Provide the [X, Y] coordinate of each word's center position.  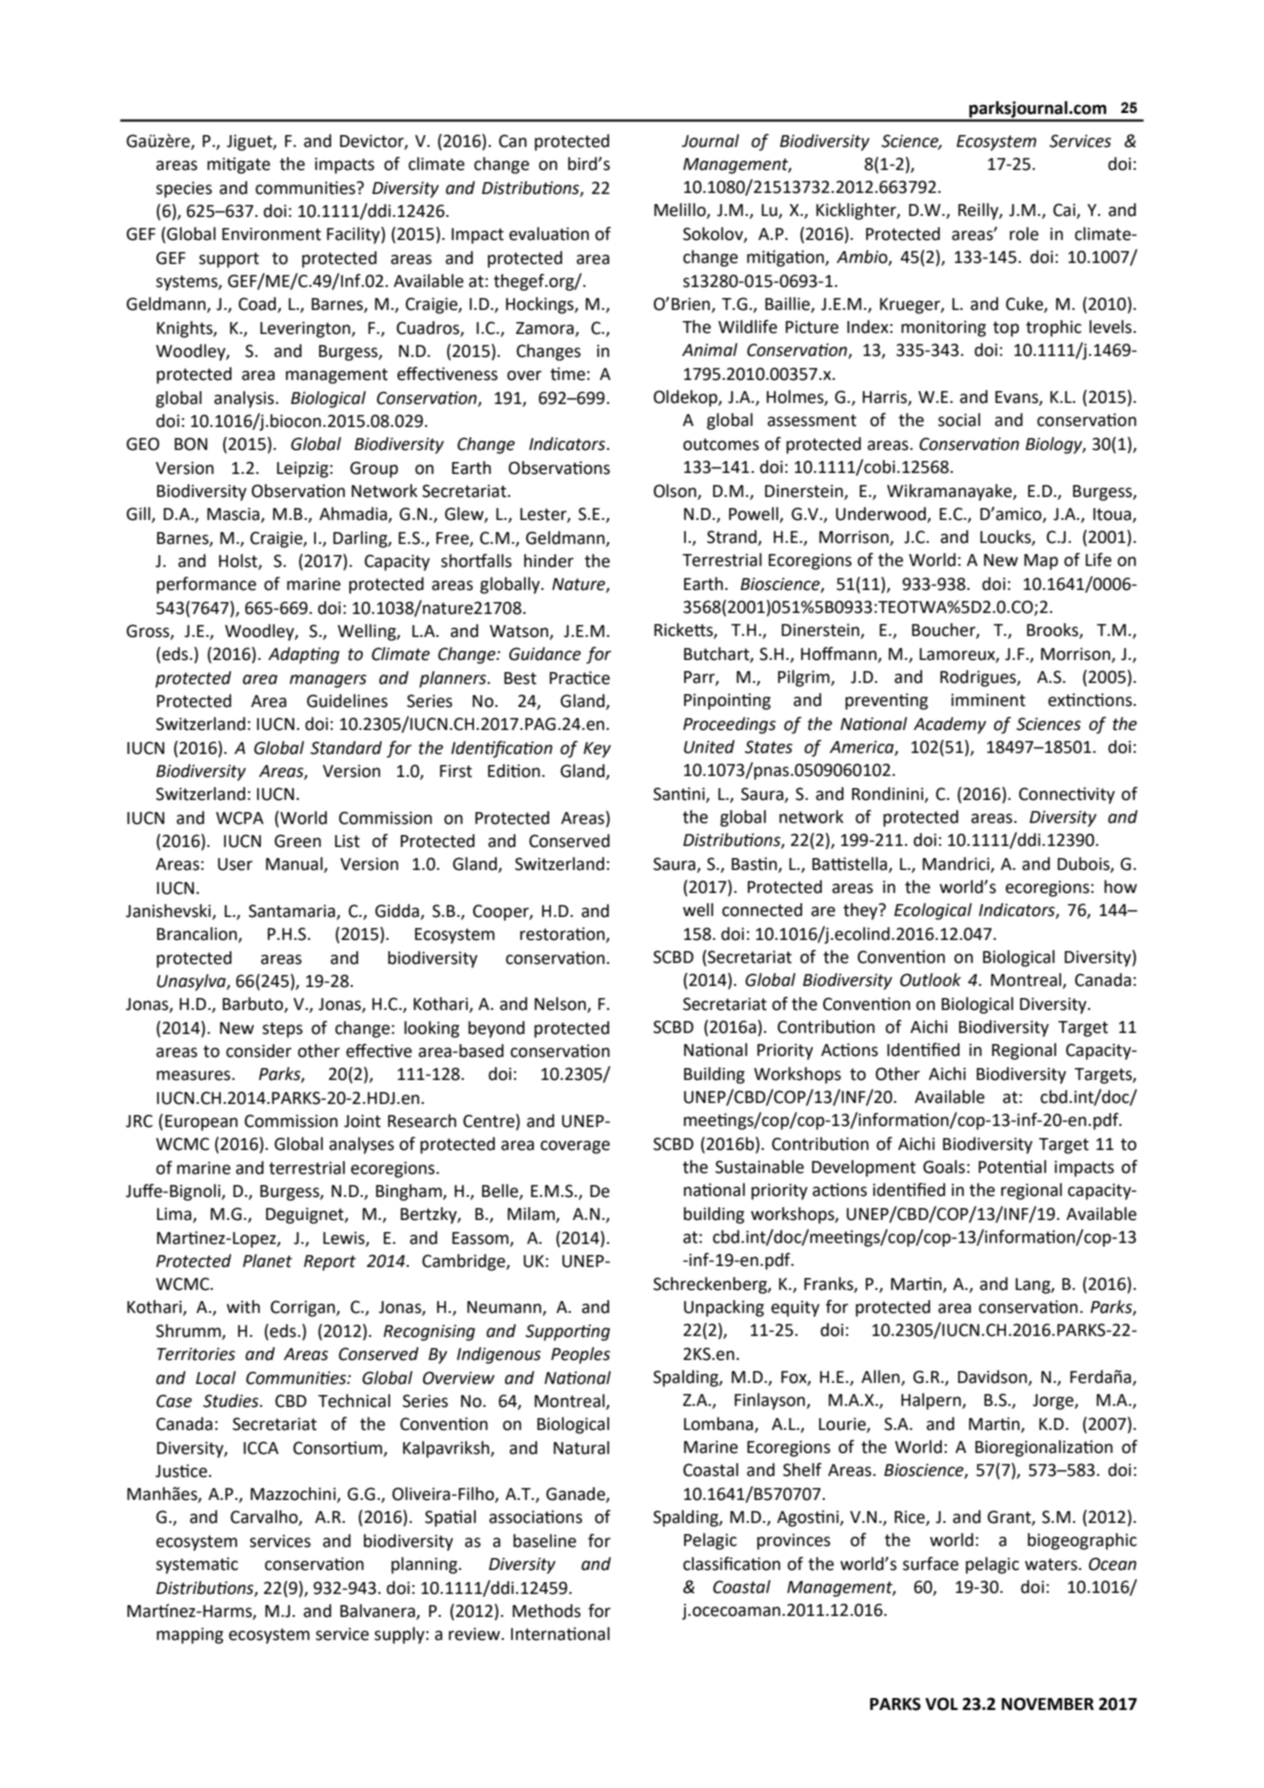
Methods [547, 1611]
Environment [271, 234]
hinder [549, 561]
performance [206, 585]
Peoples [580, 1355]
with [243, 1307]
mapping [190, 1635]
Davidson [993, 1378]
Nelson [561, 1005]
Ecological [933, 911]
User [235, 864]
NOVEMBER [1048, 1704]
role [1024, 234]
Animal [710, 350]
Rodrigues [979, 678]
